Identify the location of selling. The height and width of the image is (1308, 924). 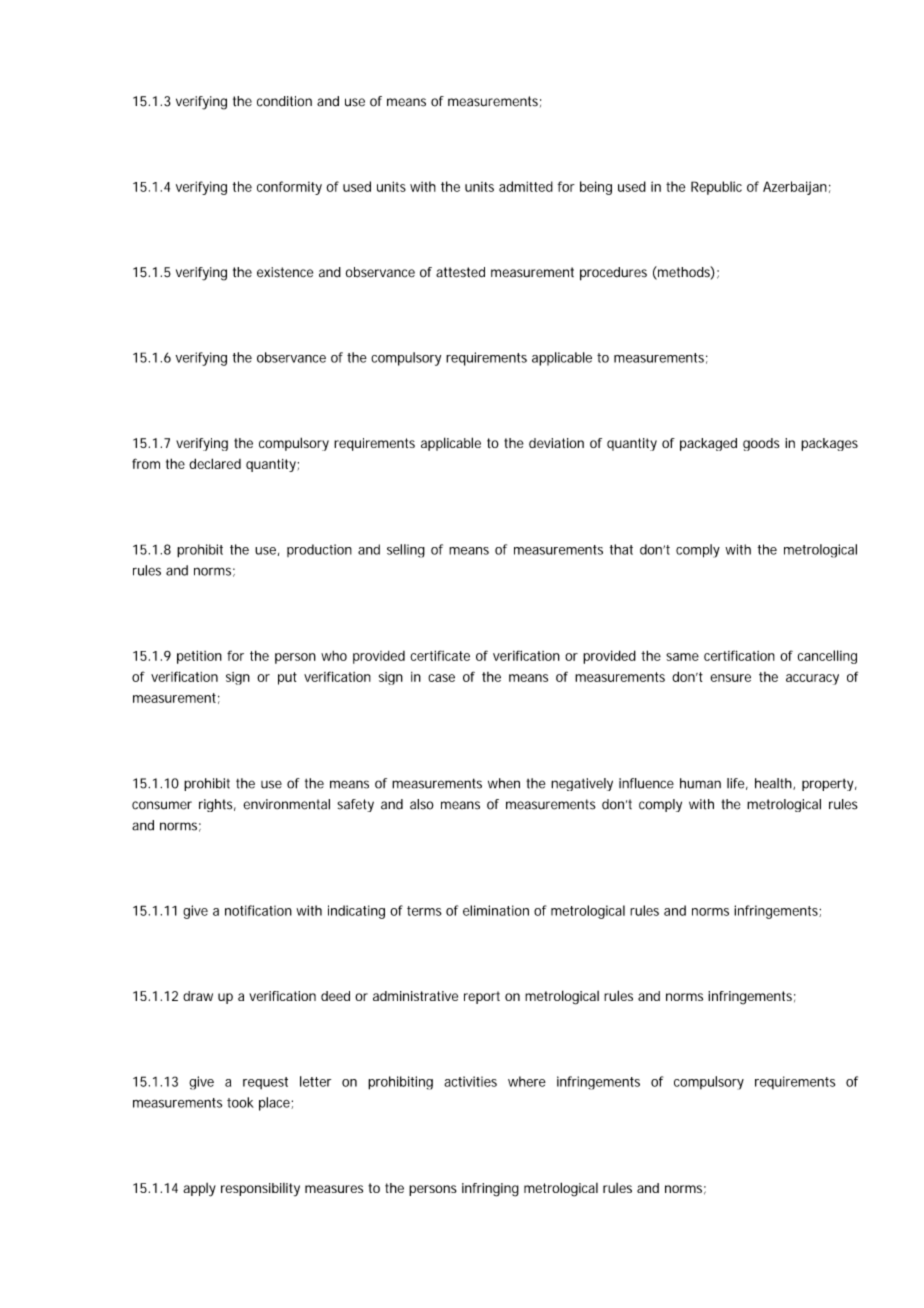
(406, 551).
